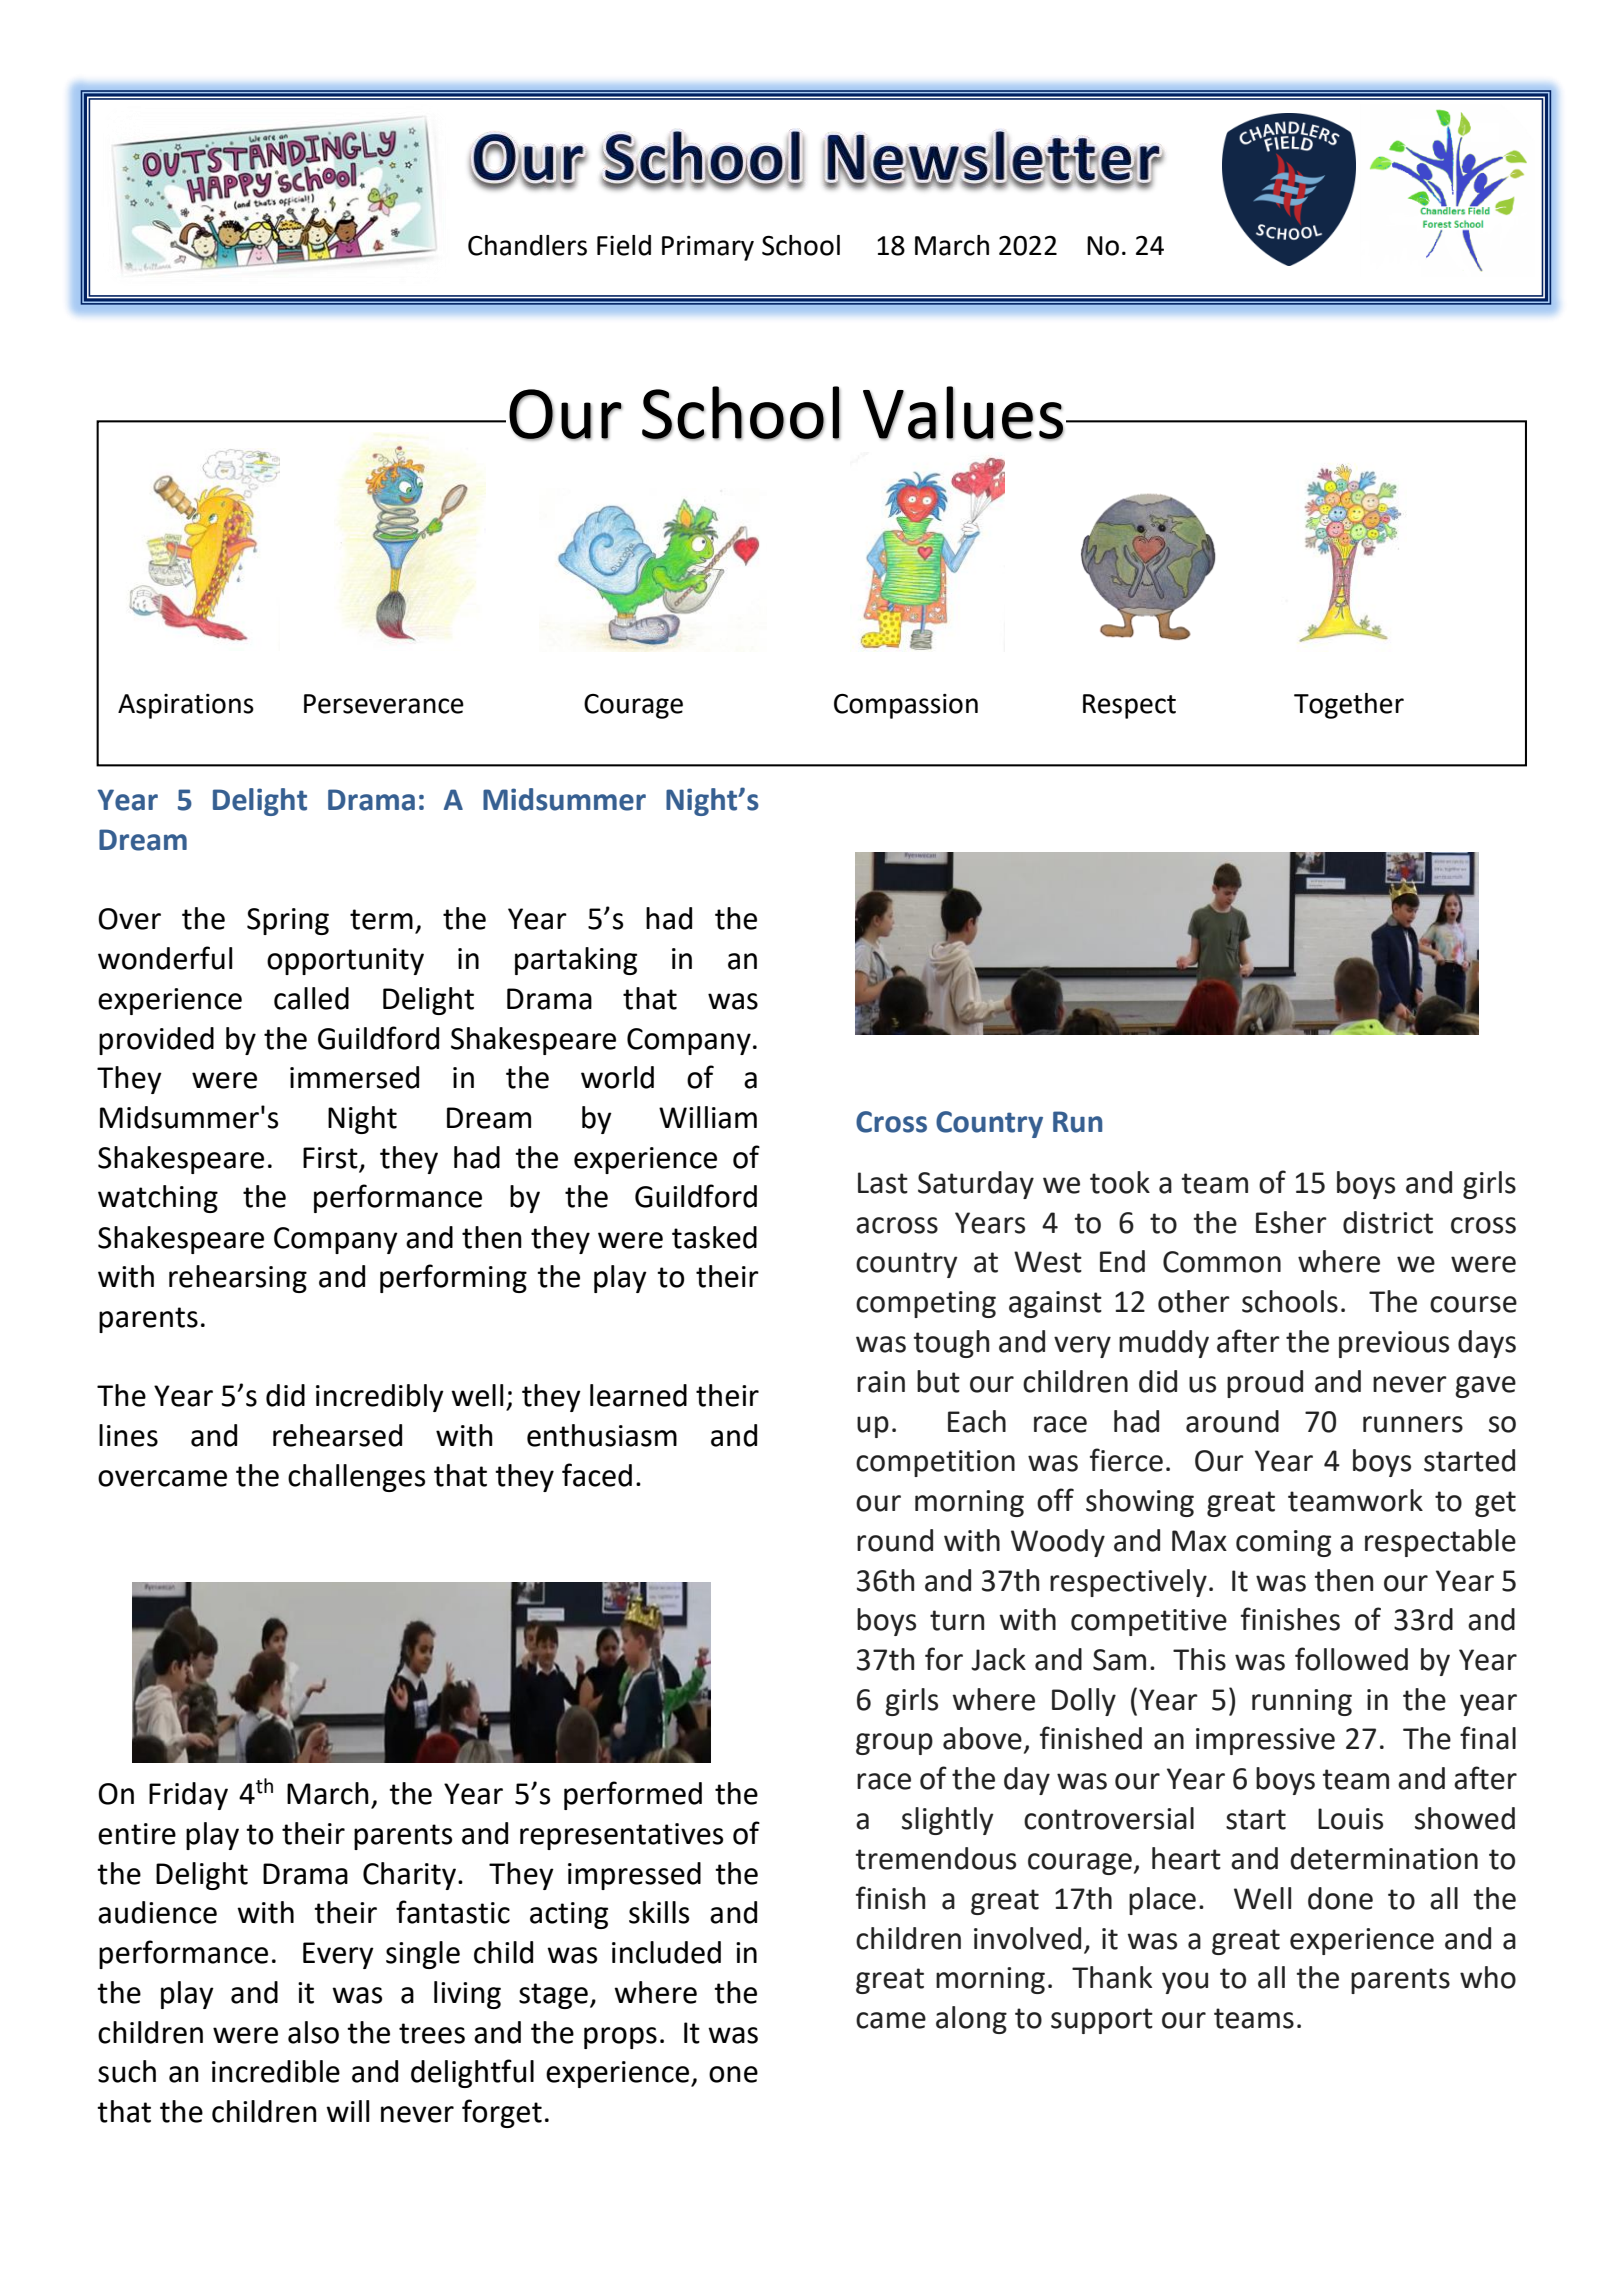 Image resolution: width=1615 pixels, height=2285 pixels. What do you see at coordinates (1349, 706) in the screenshot?
I see `Together` at bounding box center [1349, 706].
